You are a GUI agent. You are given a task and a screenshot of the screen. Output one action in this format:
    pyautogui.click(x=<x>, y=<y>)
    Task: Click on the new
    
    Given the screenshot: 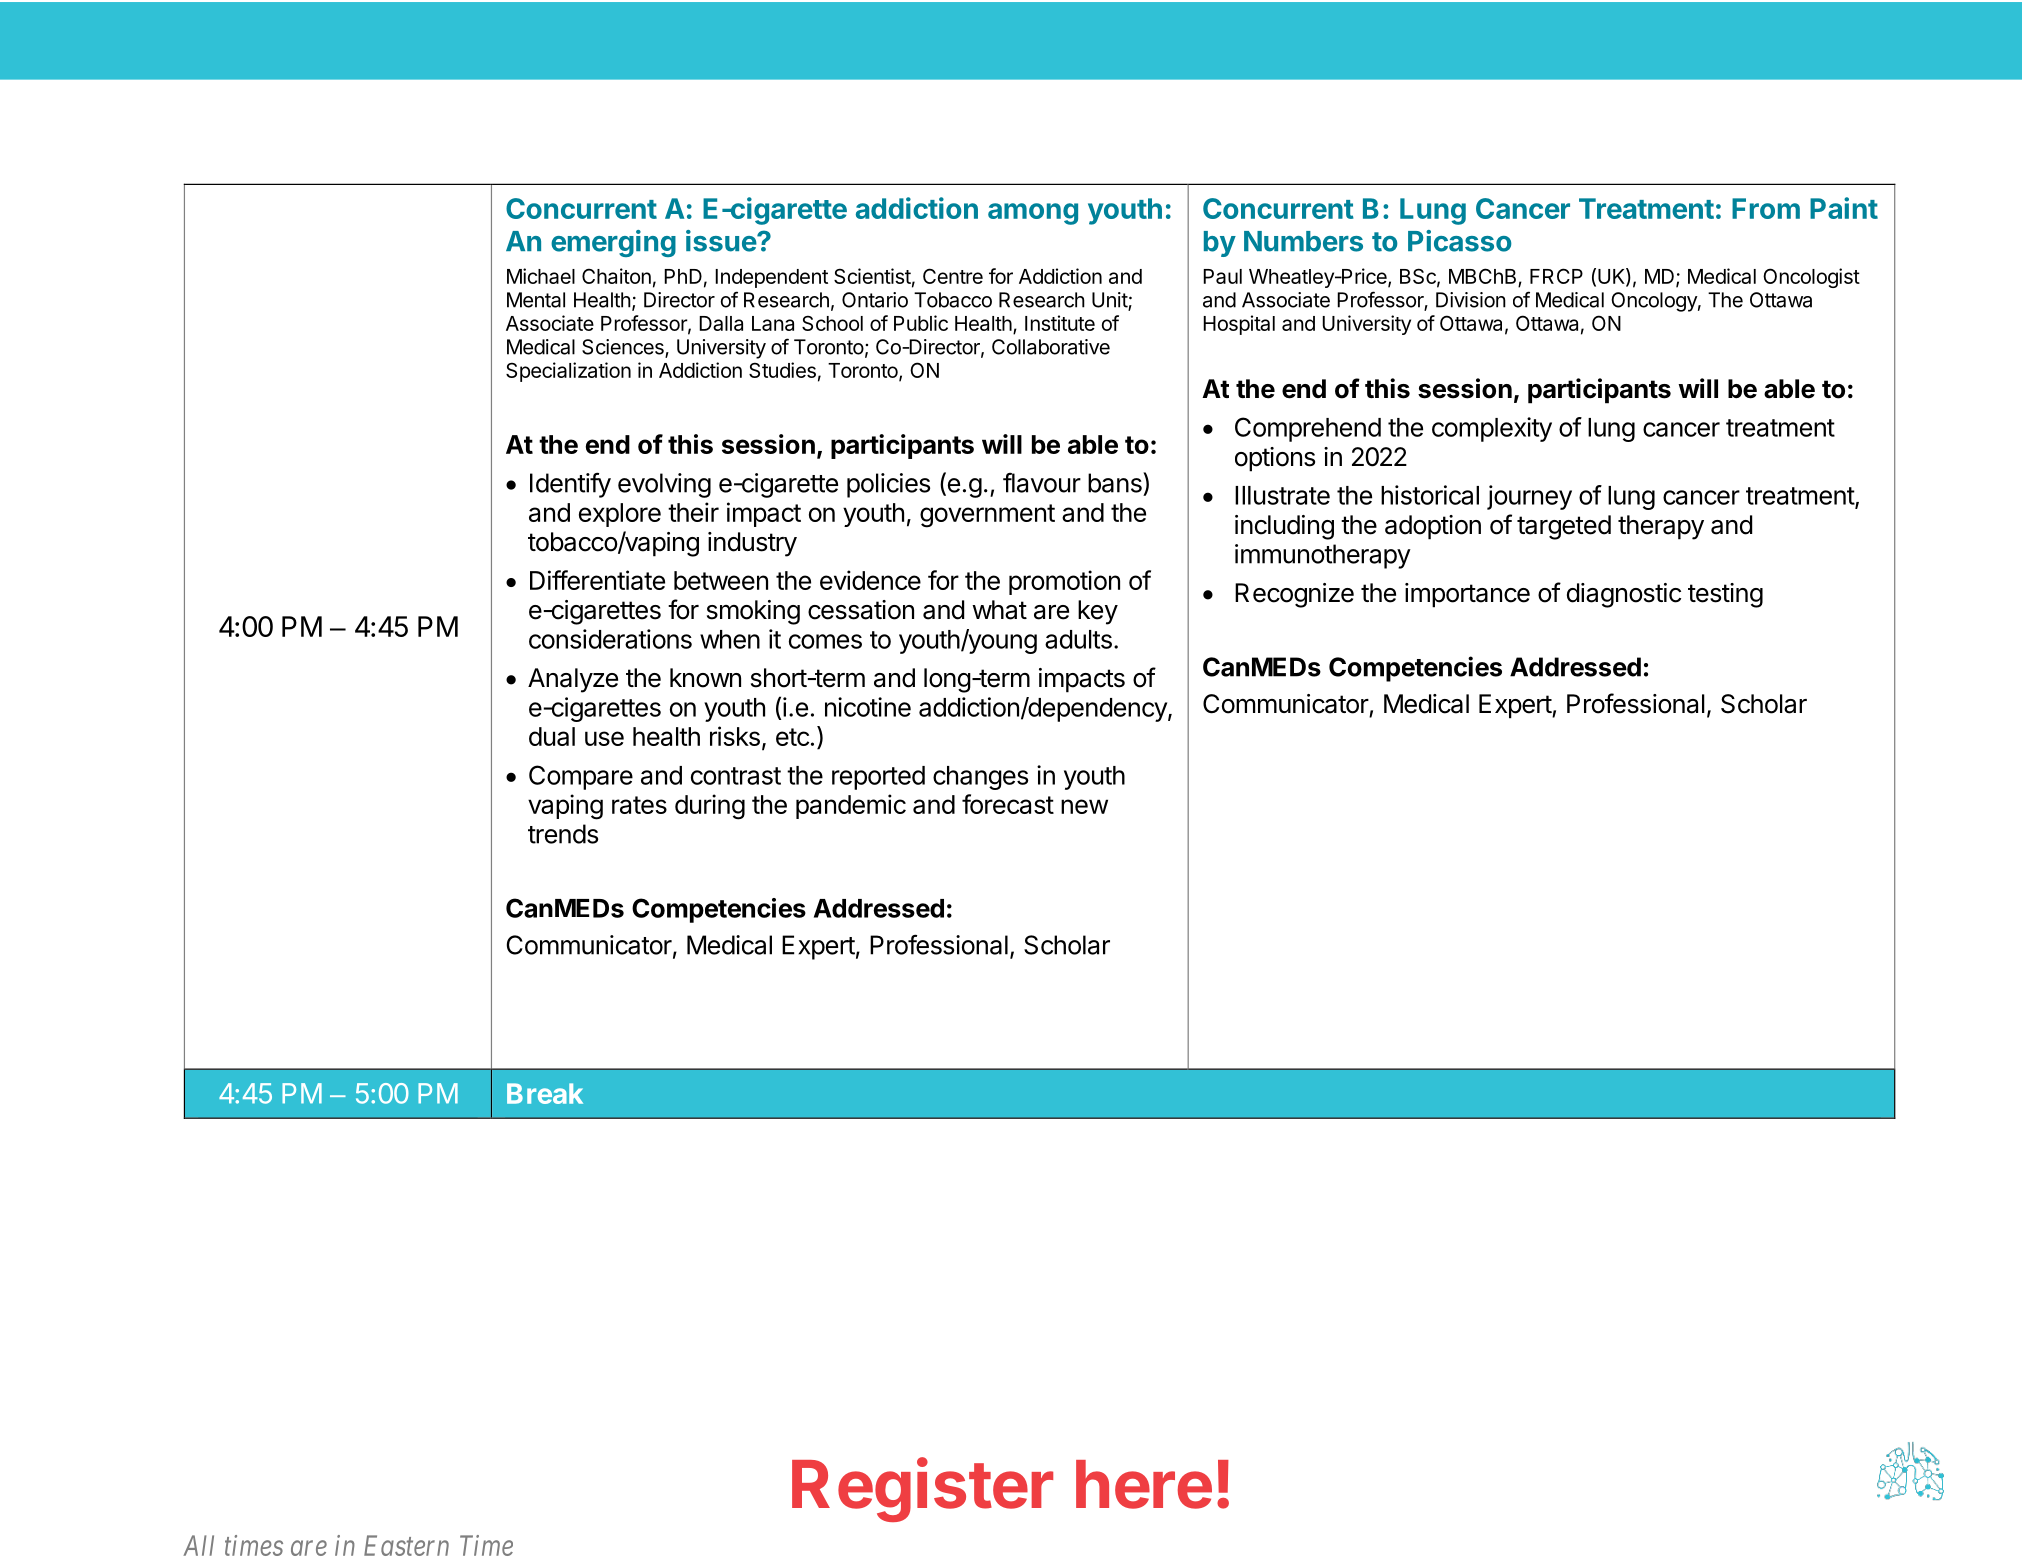 What is the action you would take?
    pyautogui.click(x=1084, y=806)
